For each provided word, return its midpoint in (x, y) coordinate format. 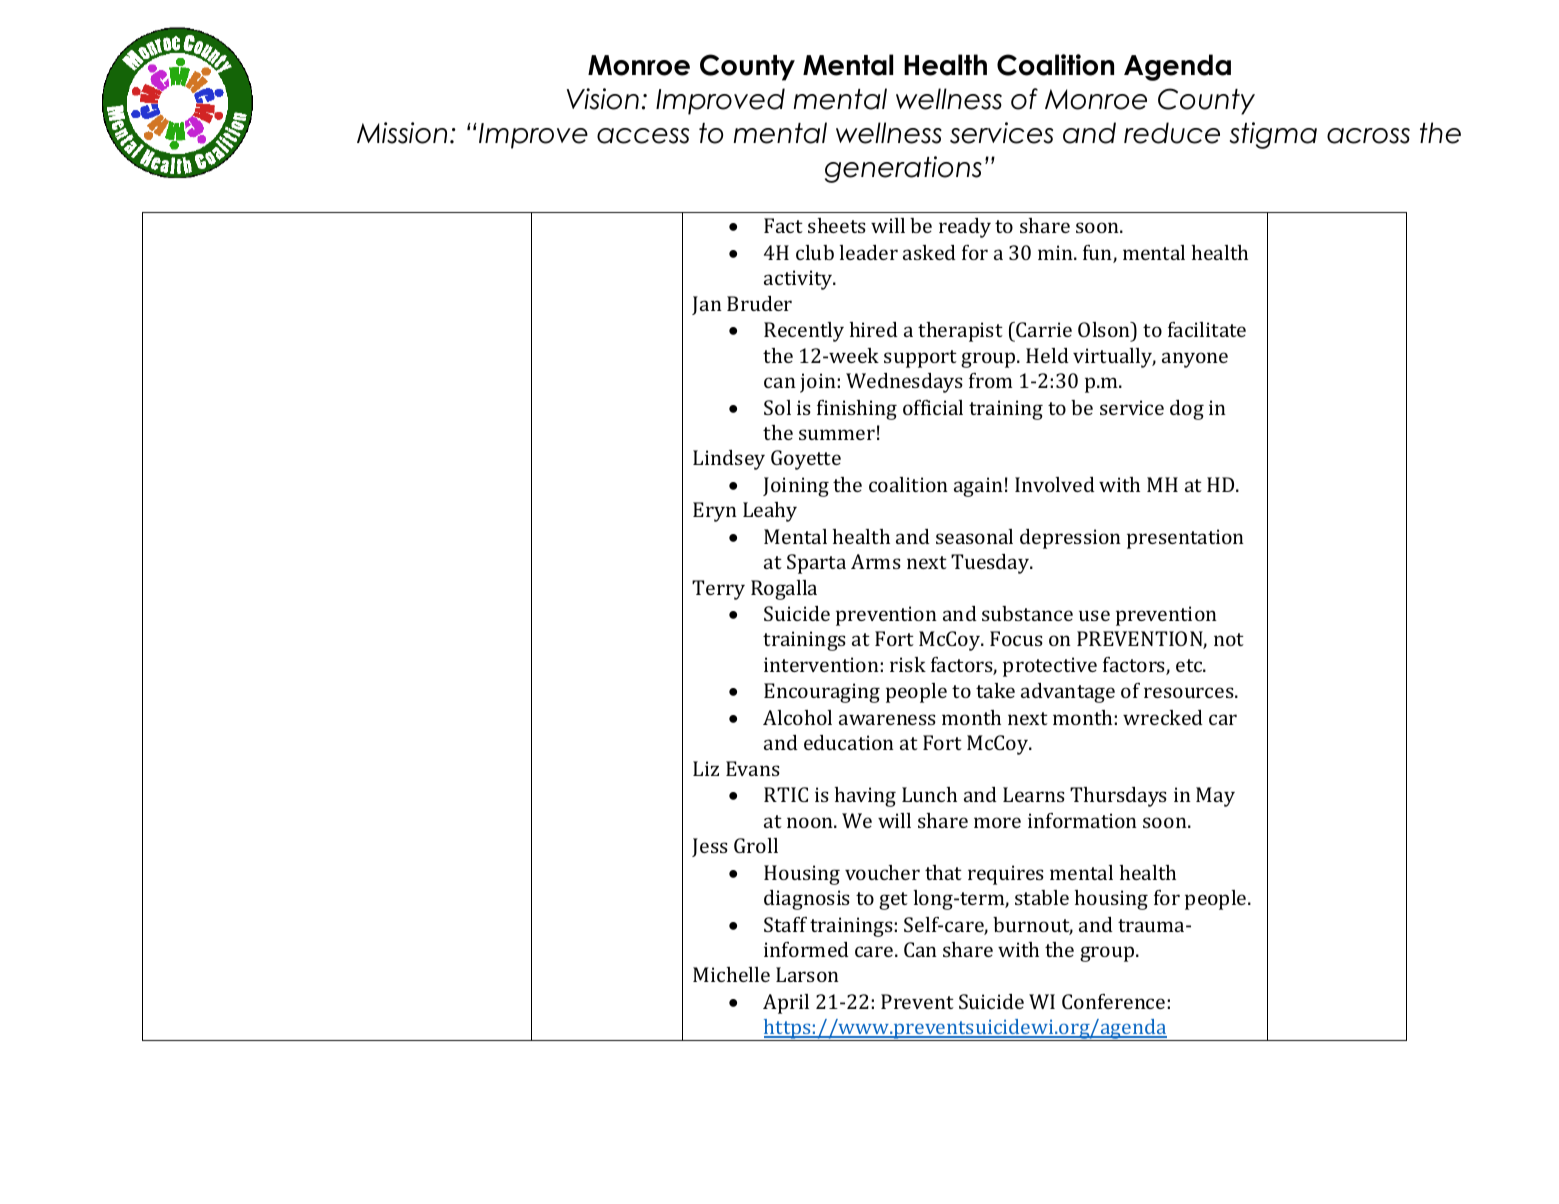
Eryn (715, 512)
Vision (603, 99)
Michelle (731, 974)
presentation (1185, 539)
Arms (876, 561)
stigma (1273, 135)
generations (903, 169)
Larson (807, 974)
